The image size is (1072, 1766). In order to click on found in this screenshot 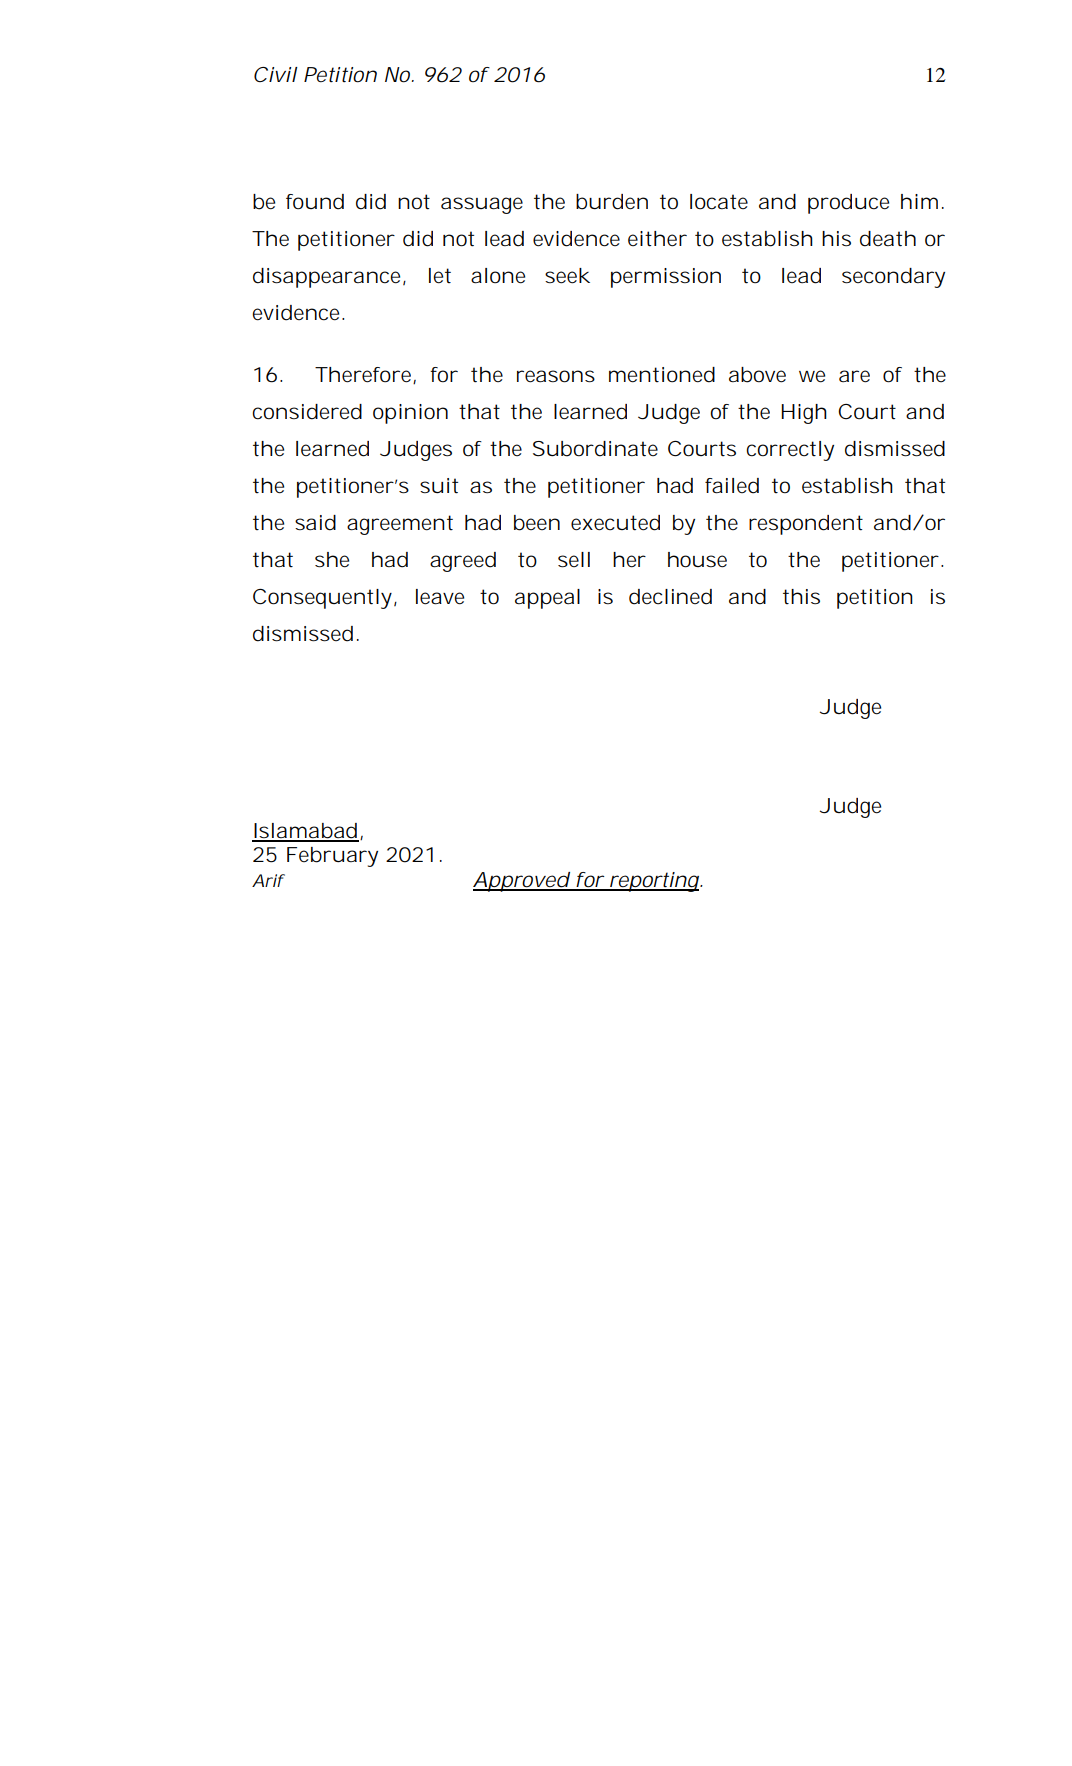, I will do `click(315, 202)`.
